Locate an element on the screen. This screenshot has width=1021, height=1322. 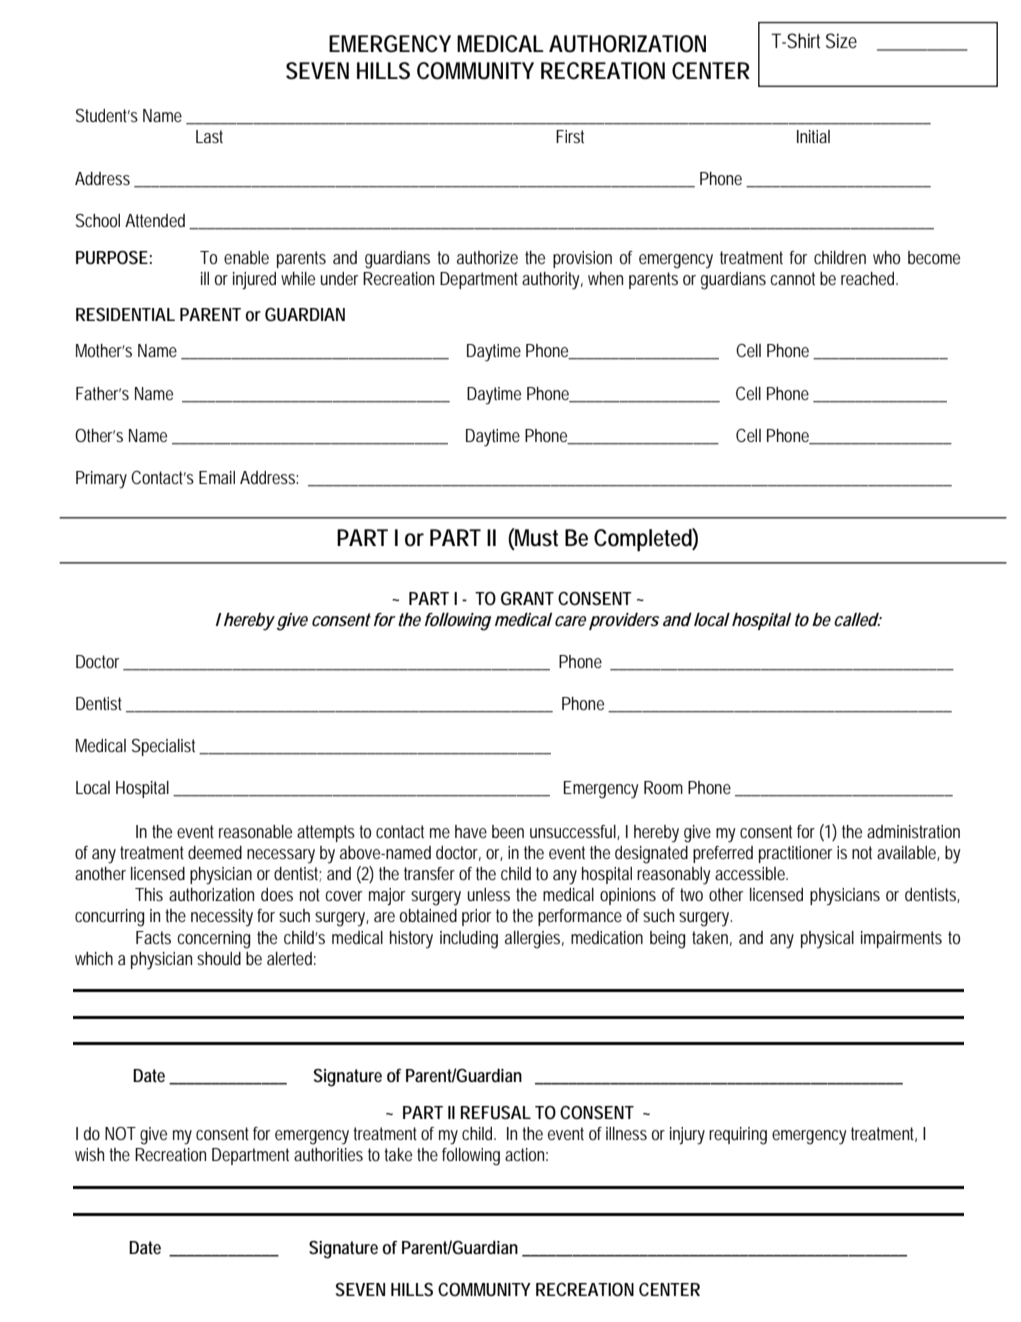
wish is located at coordinates (89, 1154).
